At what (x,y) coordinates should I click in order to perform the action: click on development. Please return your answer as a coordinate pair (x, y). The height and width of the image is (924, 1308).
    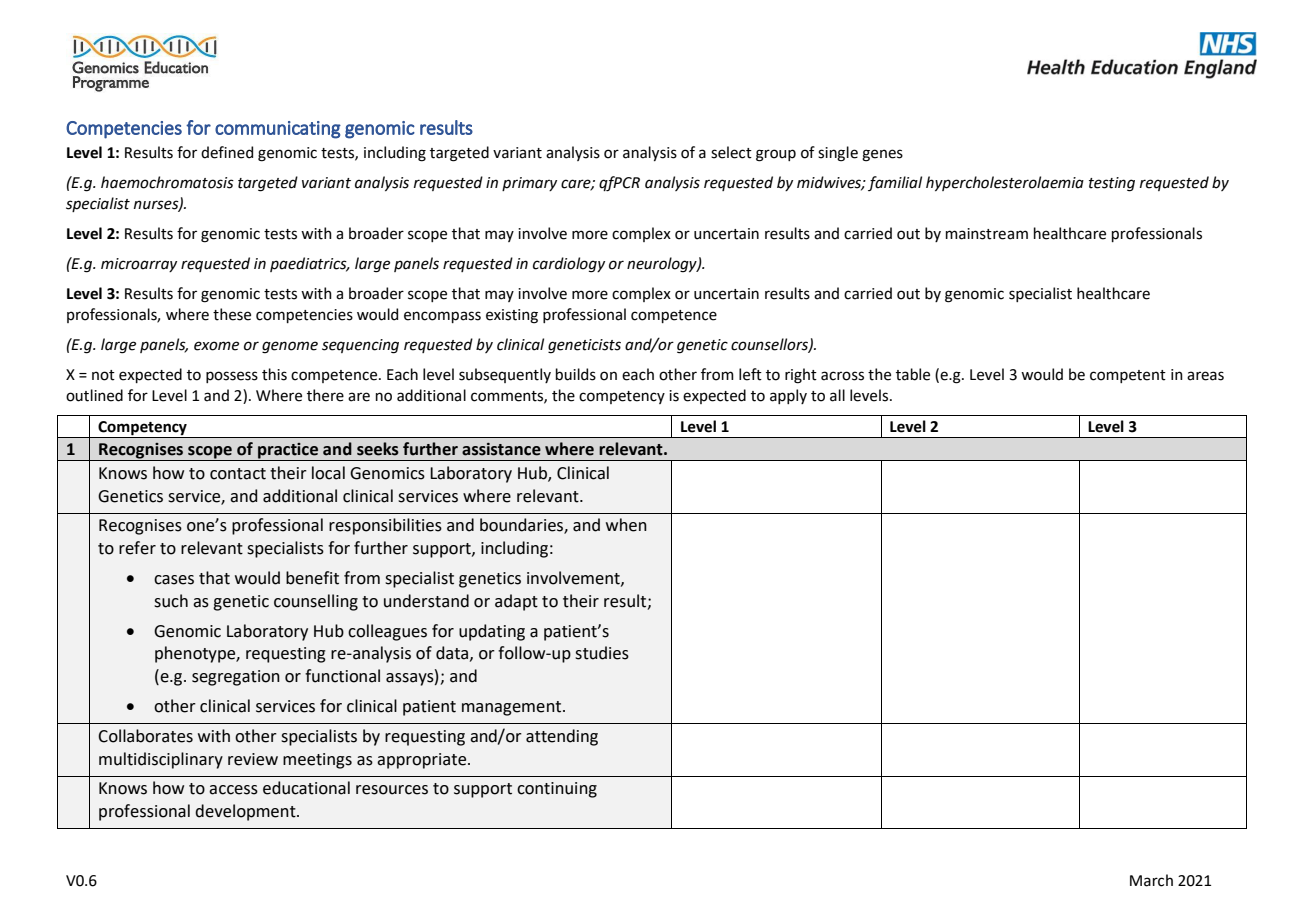
    Looking at the image, I should click on (246, 812).
